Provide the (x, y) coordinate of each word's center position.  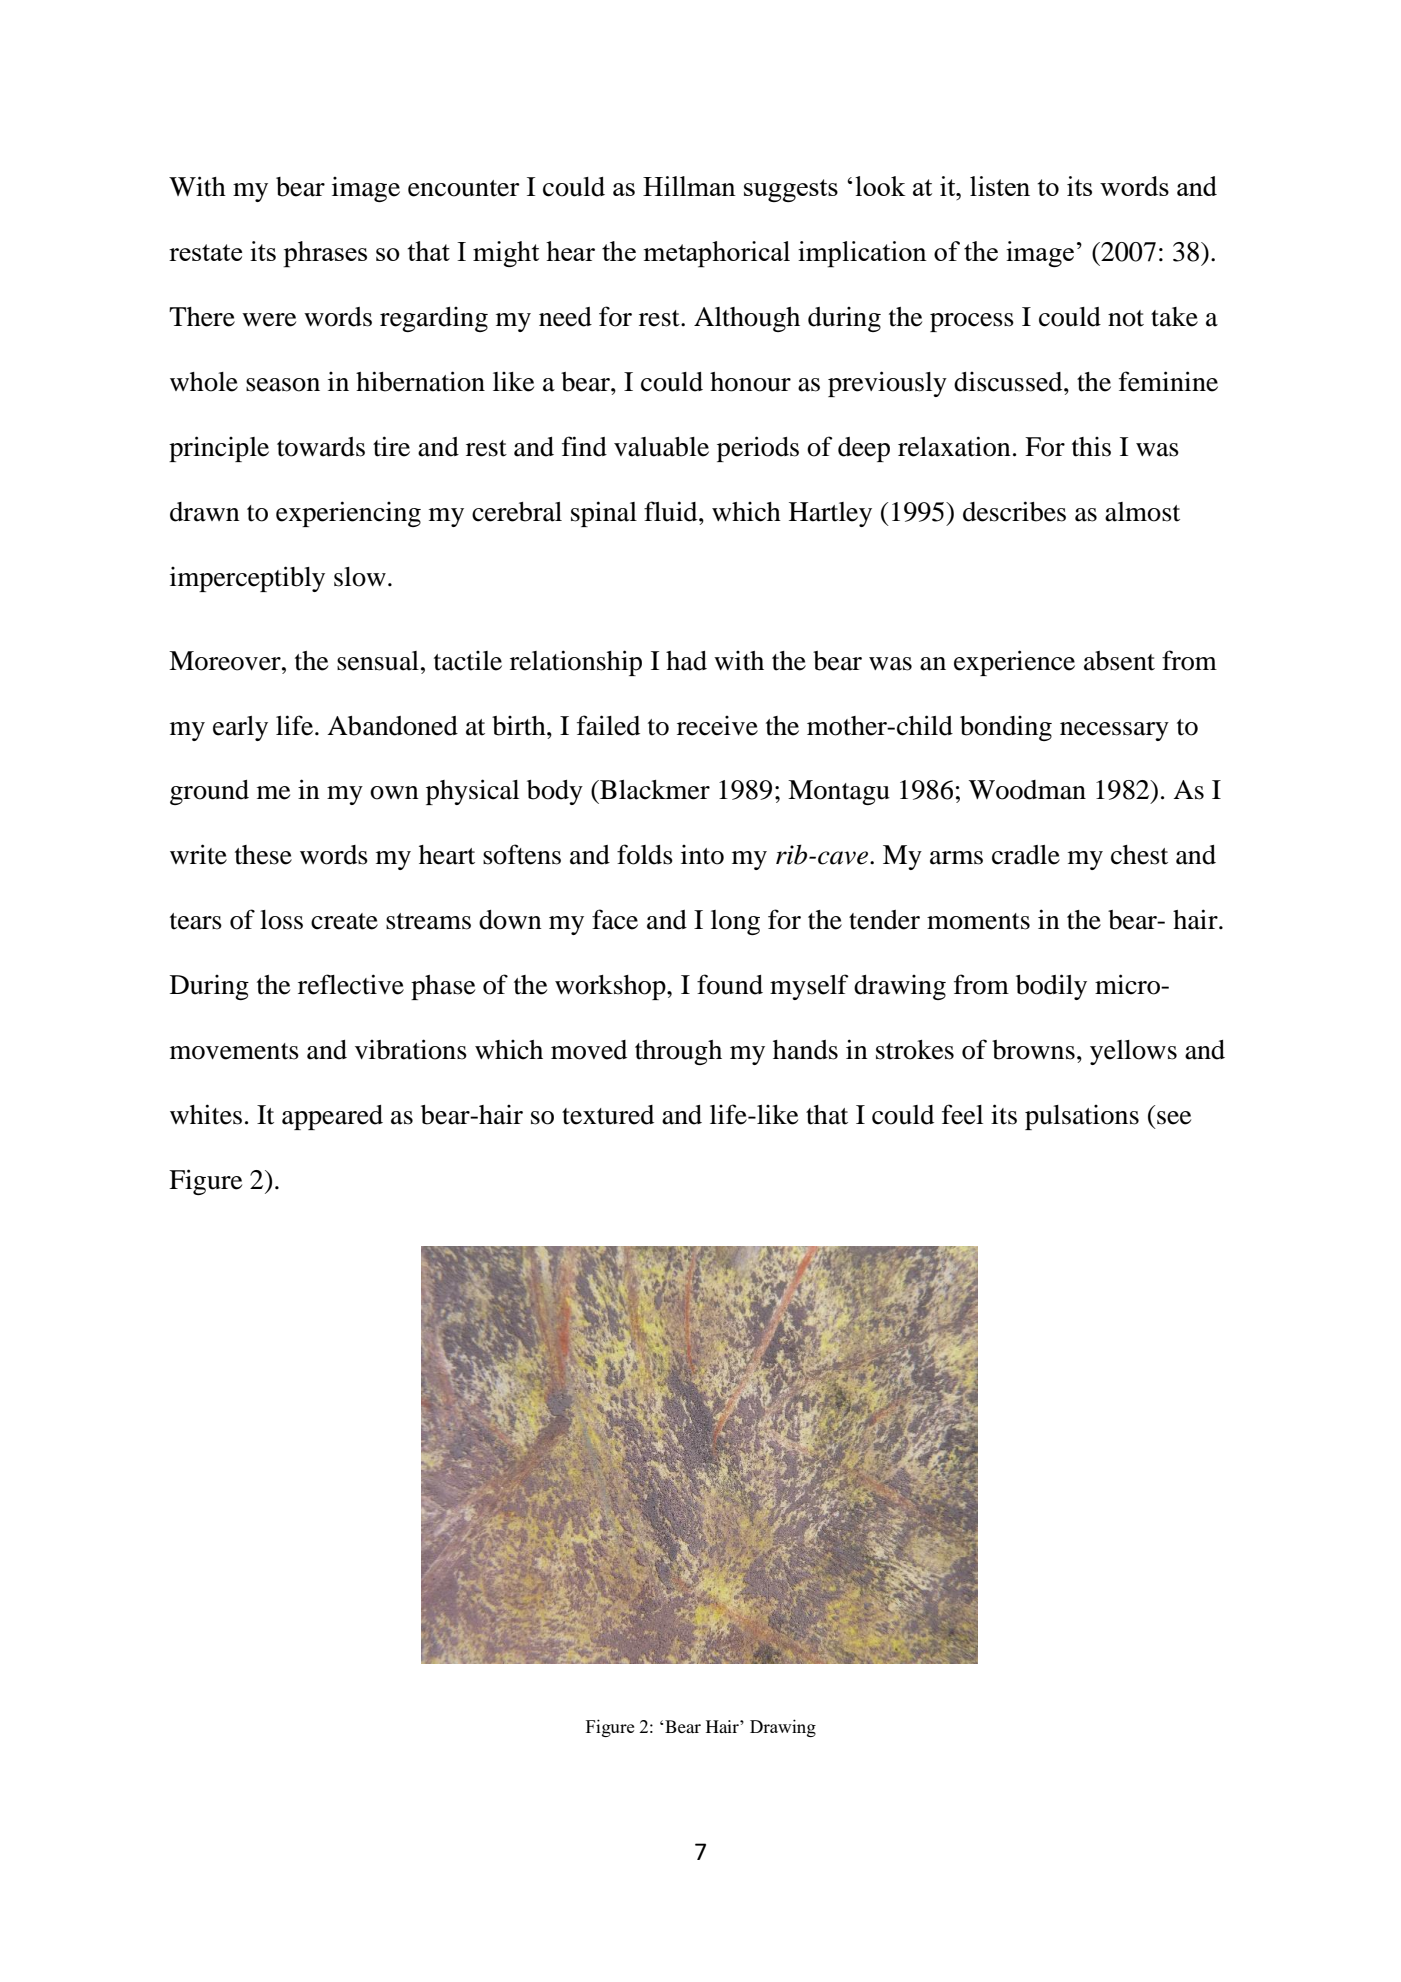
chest (1139, 855)
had (686, 661)
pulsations (1082, 1117)
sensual (378, 661)
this (1091, 447)
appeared (332, 1117)
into (702, 855)
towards (321, 447)
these (263, 855)
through (678, 1052)
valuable (661, 447)
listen (1000, 186)
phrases (325, 254)
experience (1014, 663)
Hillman (689, 186)
